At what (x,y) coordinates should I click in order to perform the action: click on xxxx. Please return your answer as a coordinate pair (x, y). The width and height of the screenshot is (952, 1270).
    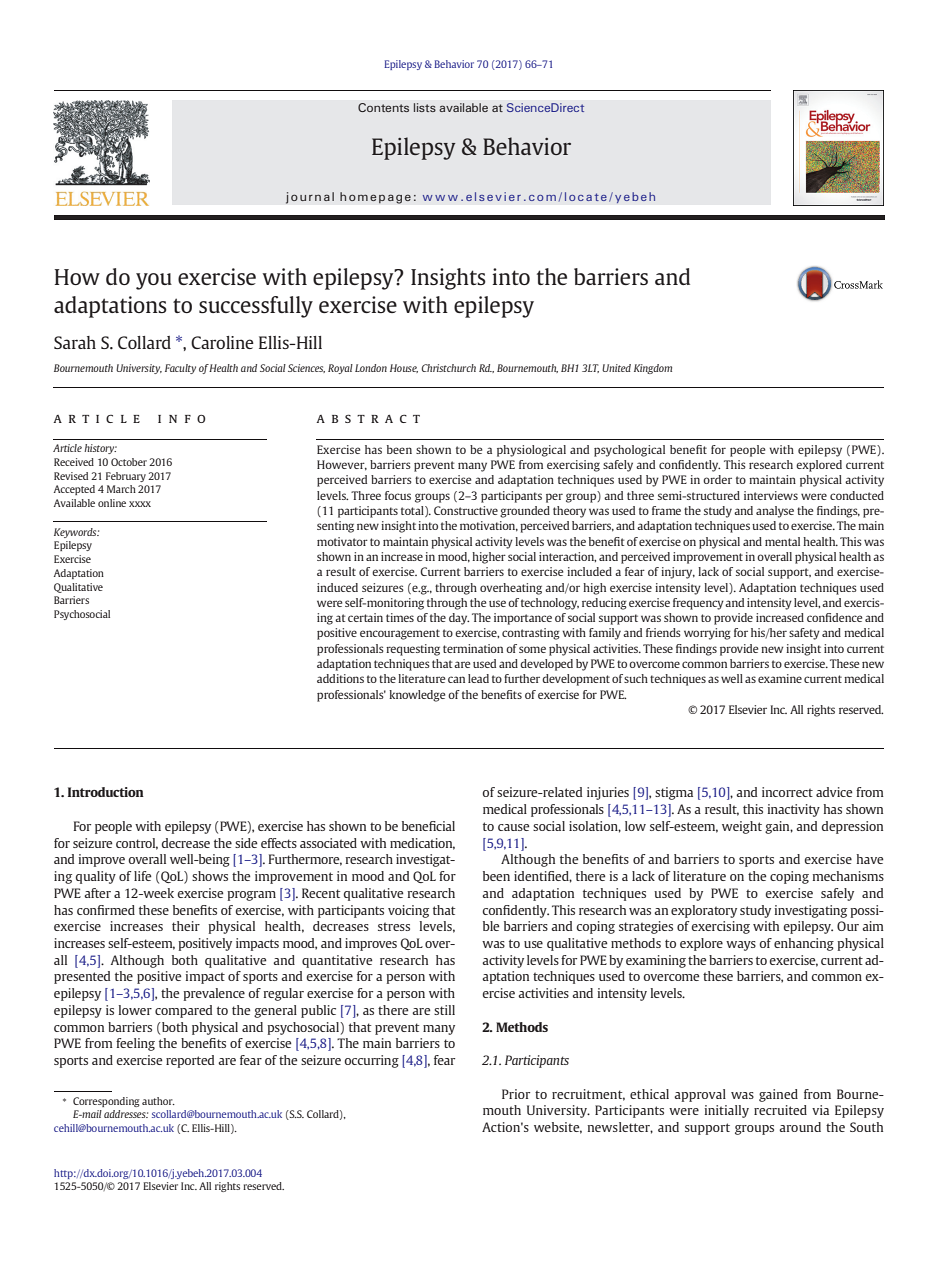
    Looking at the image, I should click on (140, 504).
